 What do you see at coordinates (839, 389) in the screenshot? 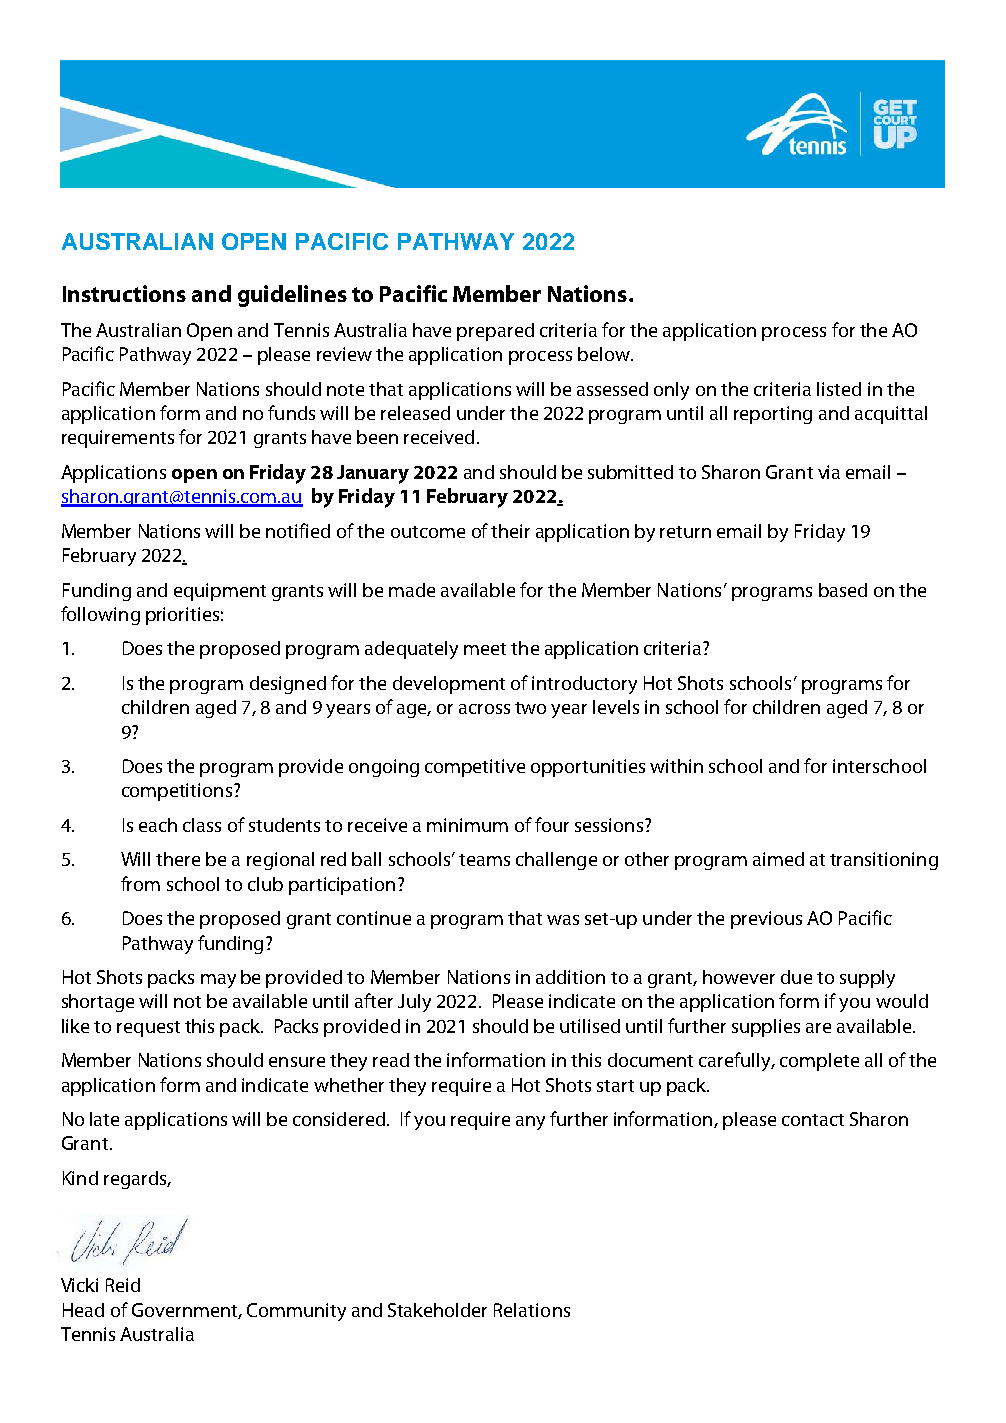
I see `listed` at bounding box center [839, 389].
